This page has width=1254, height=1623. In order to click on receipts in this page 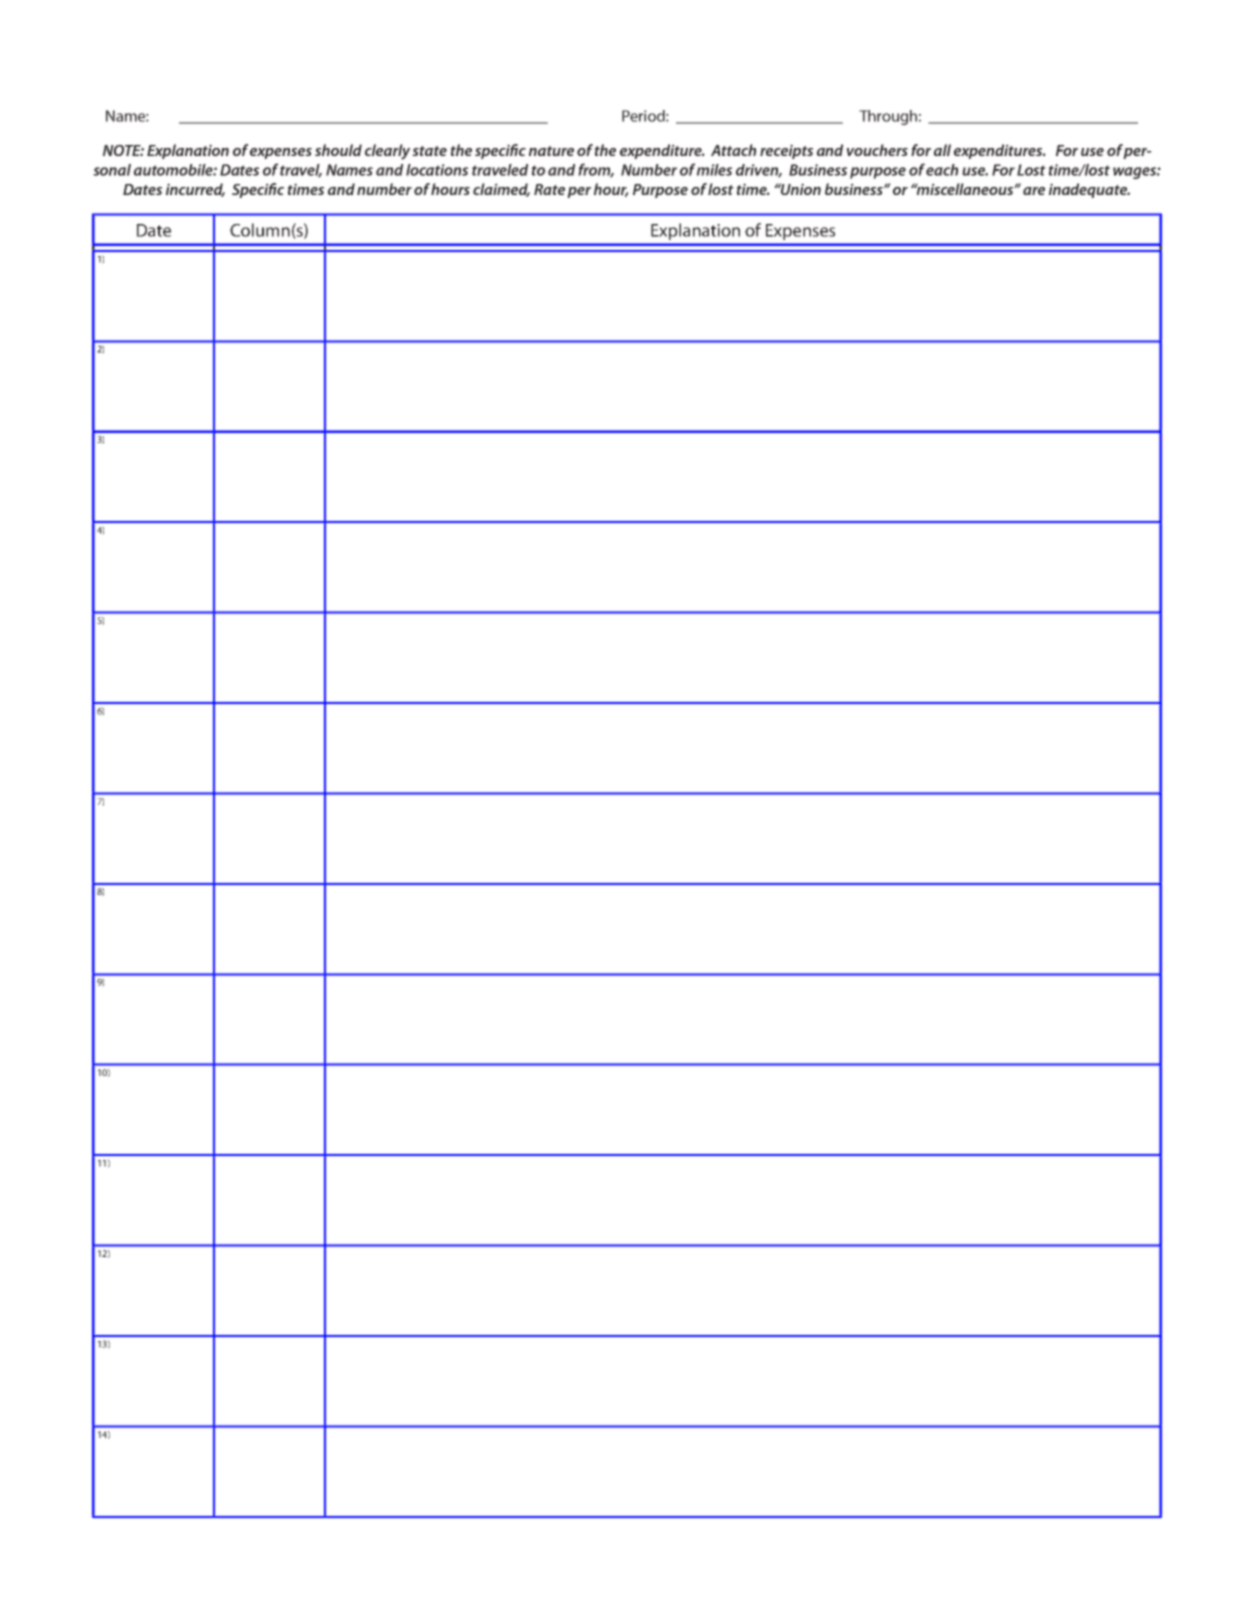, I will do `click(786, 151)`.
